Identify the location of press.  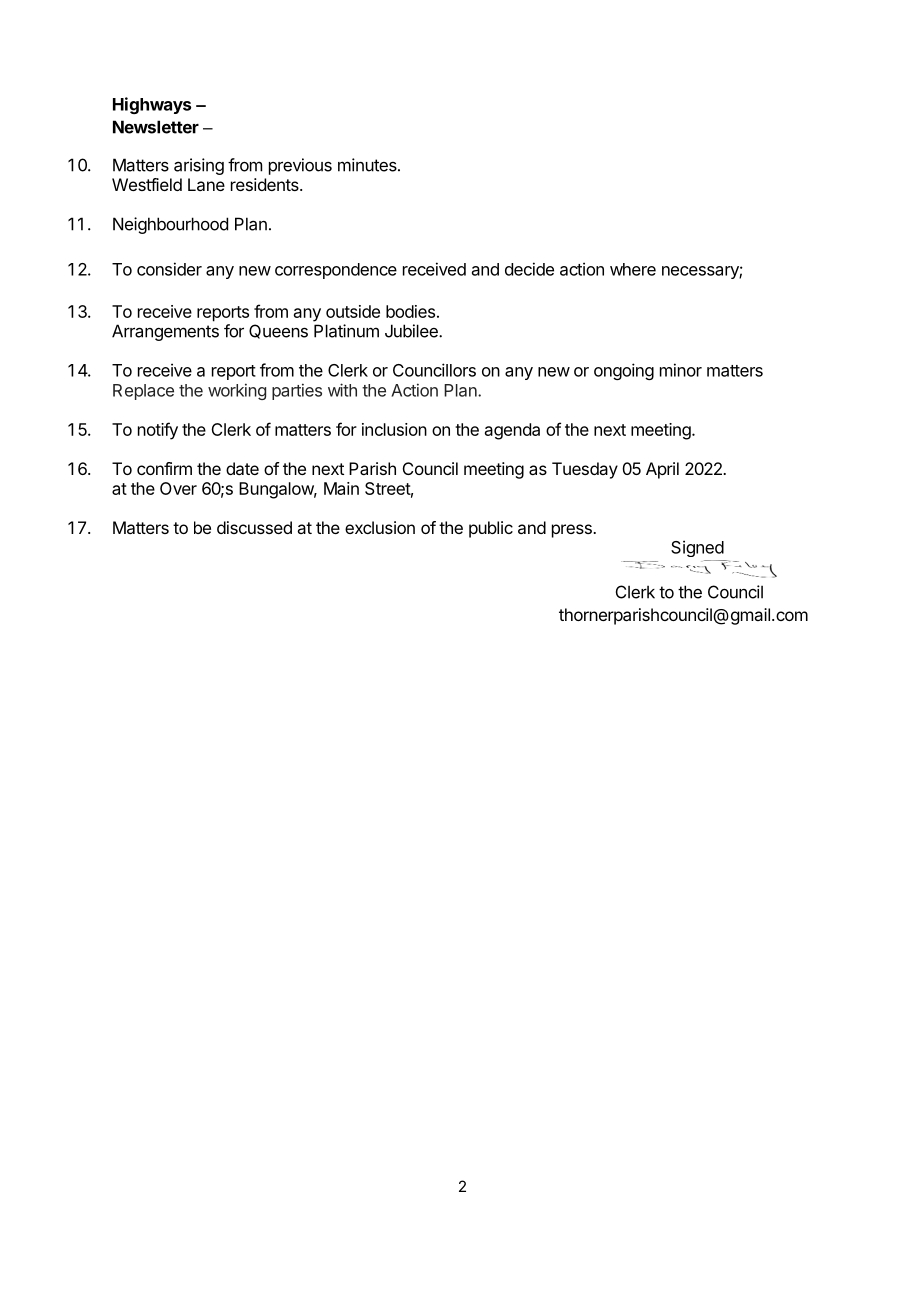
(573, 531).
